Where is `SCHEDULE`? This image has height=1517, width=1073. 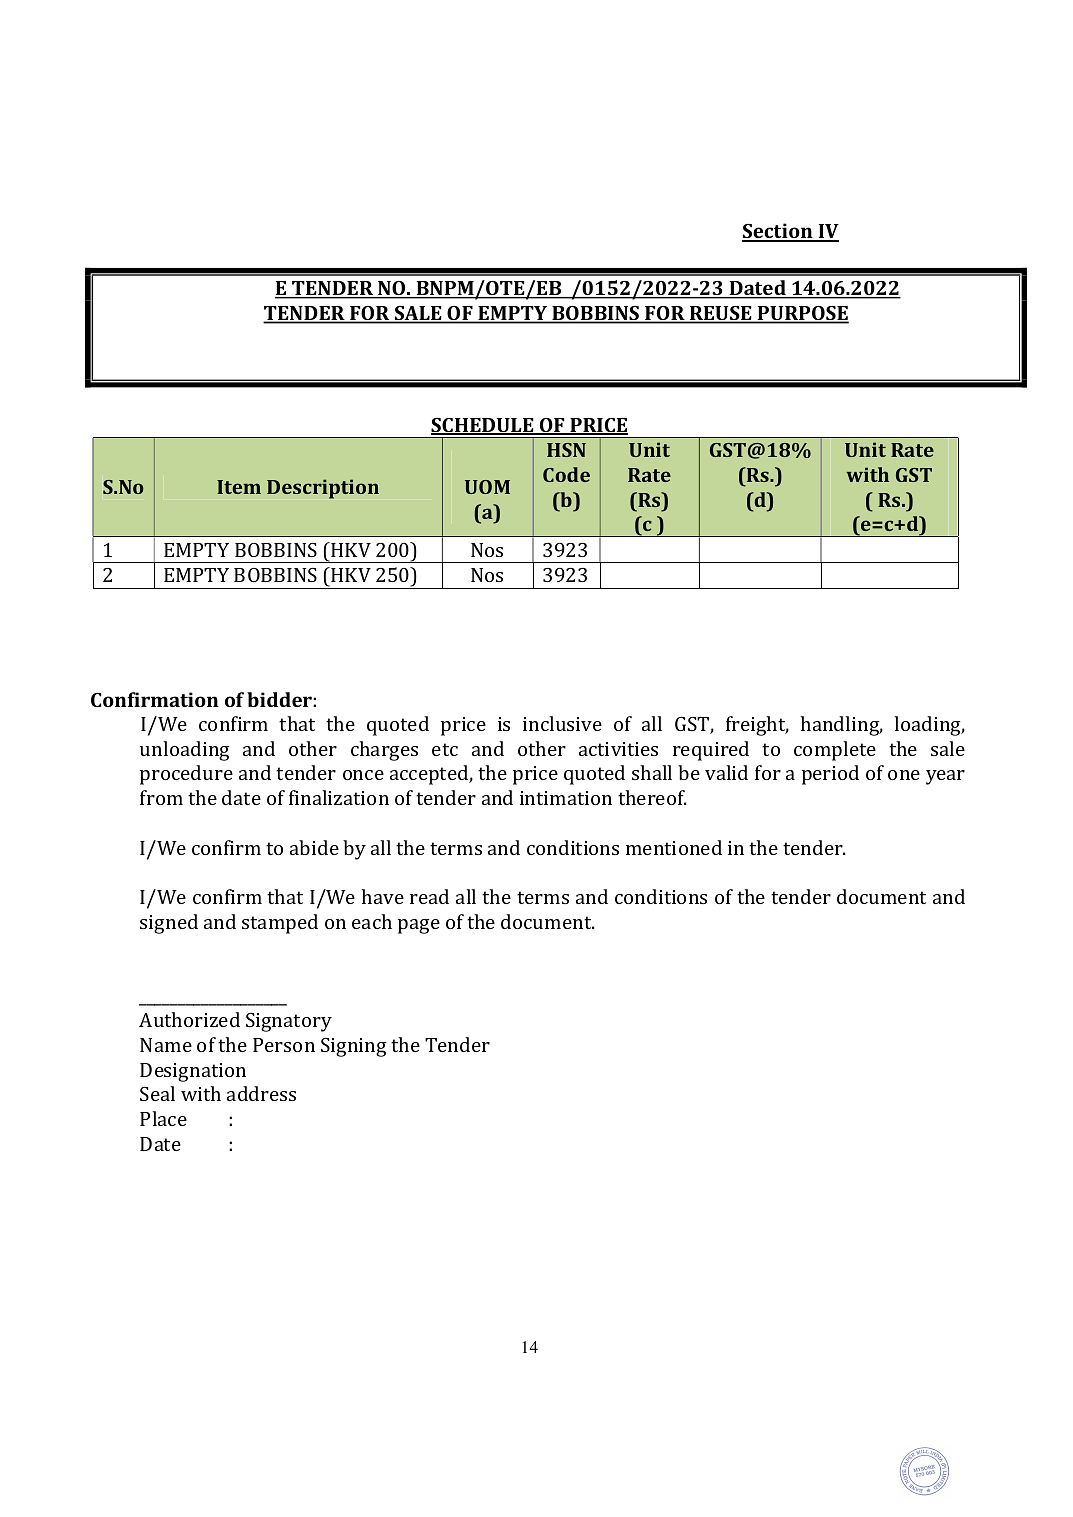 SCHEDULE is located at coordinates (483, 426).
